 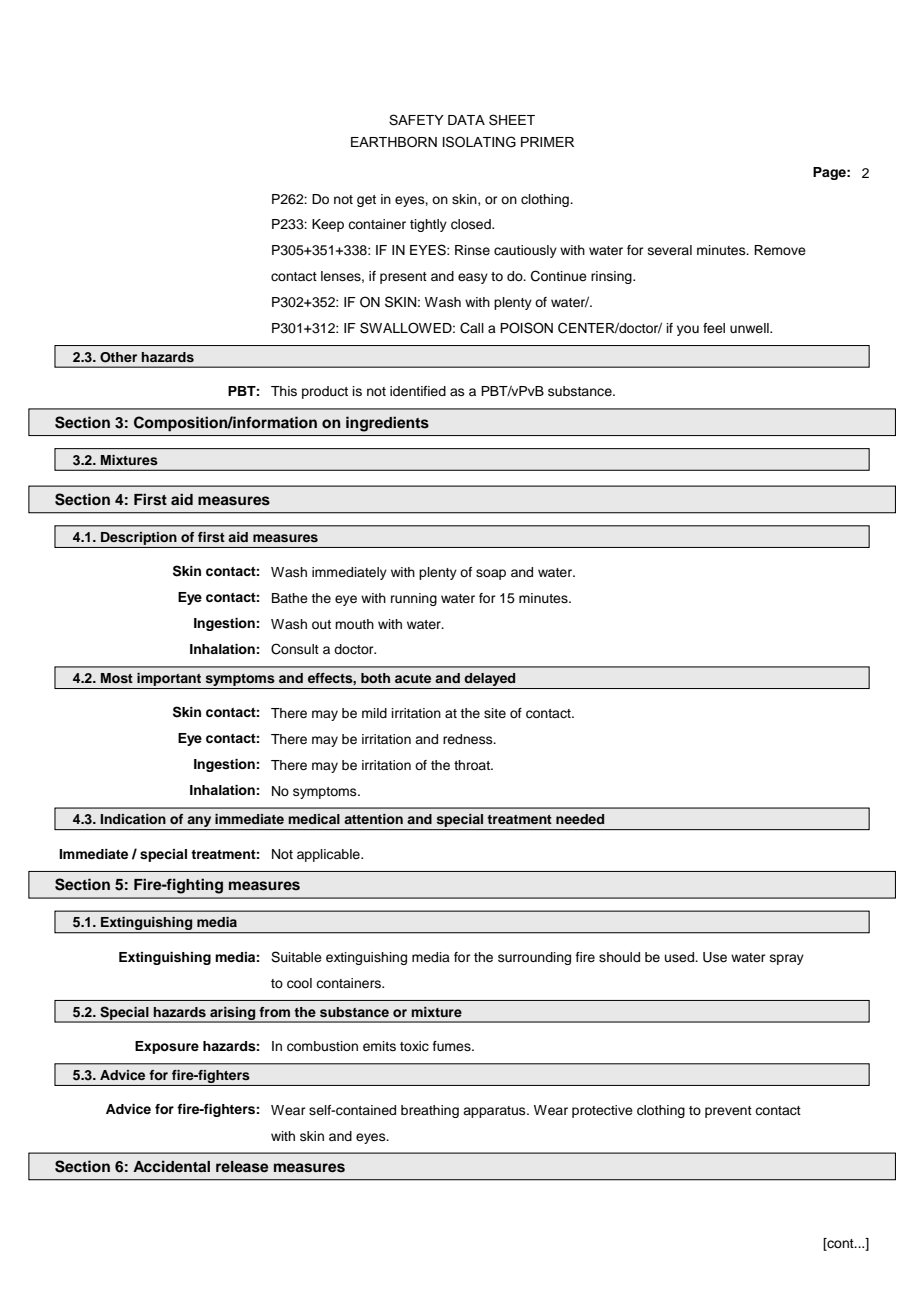 What do you see at coordinates (688, 330) in the document?
I see `you` at bounding box center [688, 330].
